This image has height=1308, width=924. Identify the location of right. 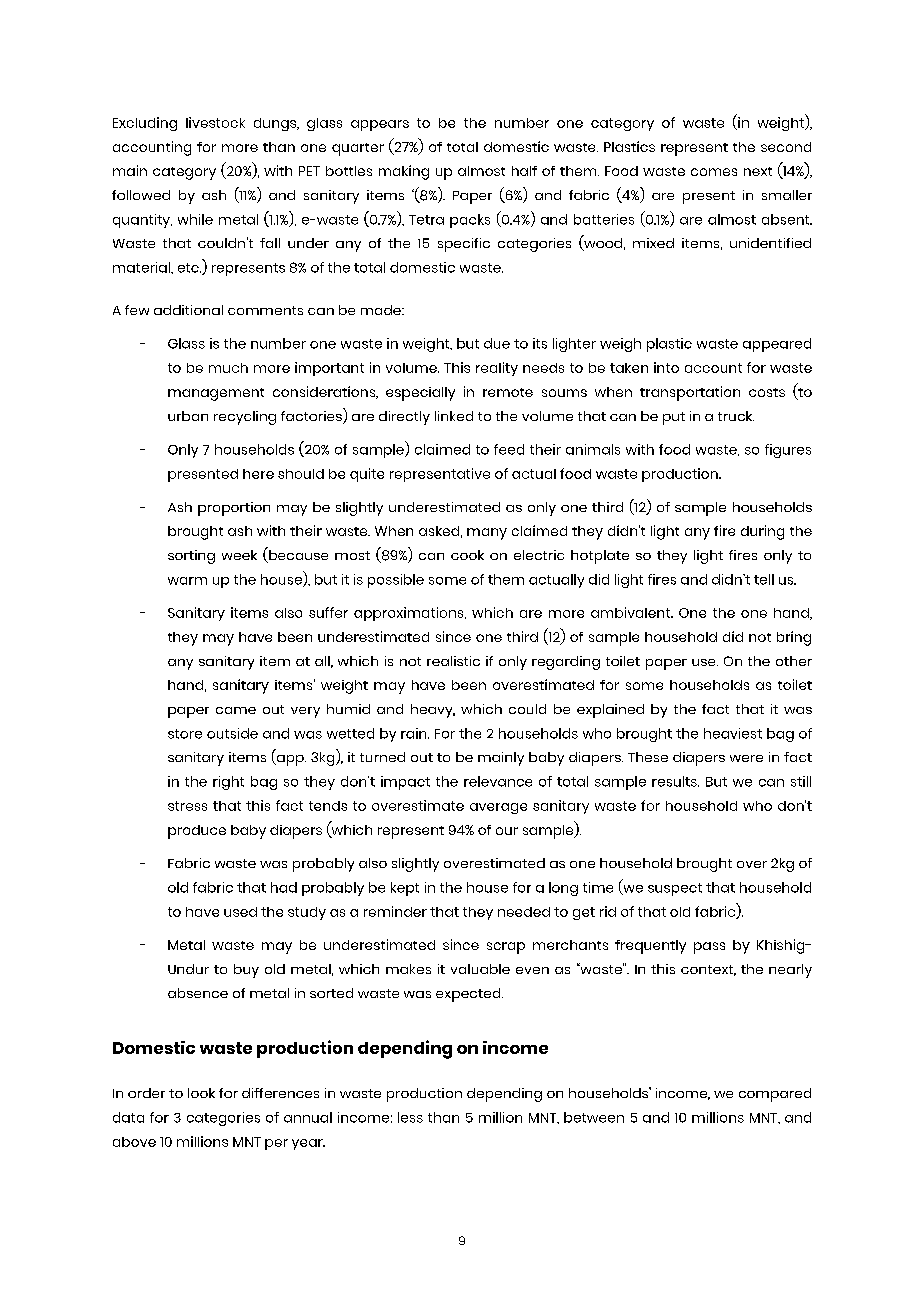
(228, 783).
